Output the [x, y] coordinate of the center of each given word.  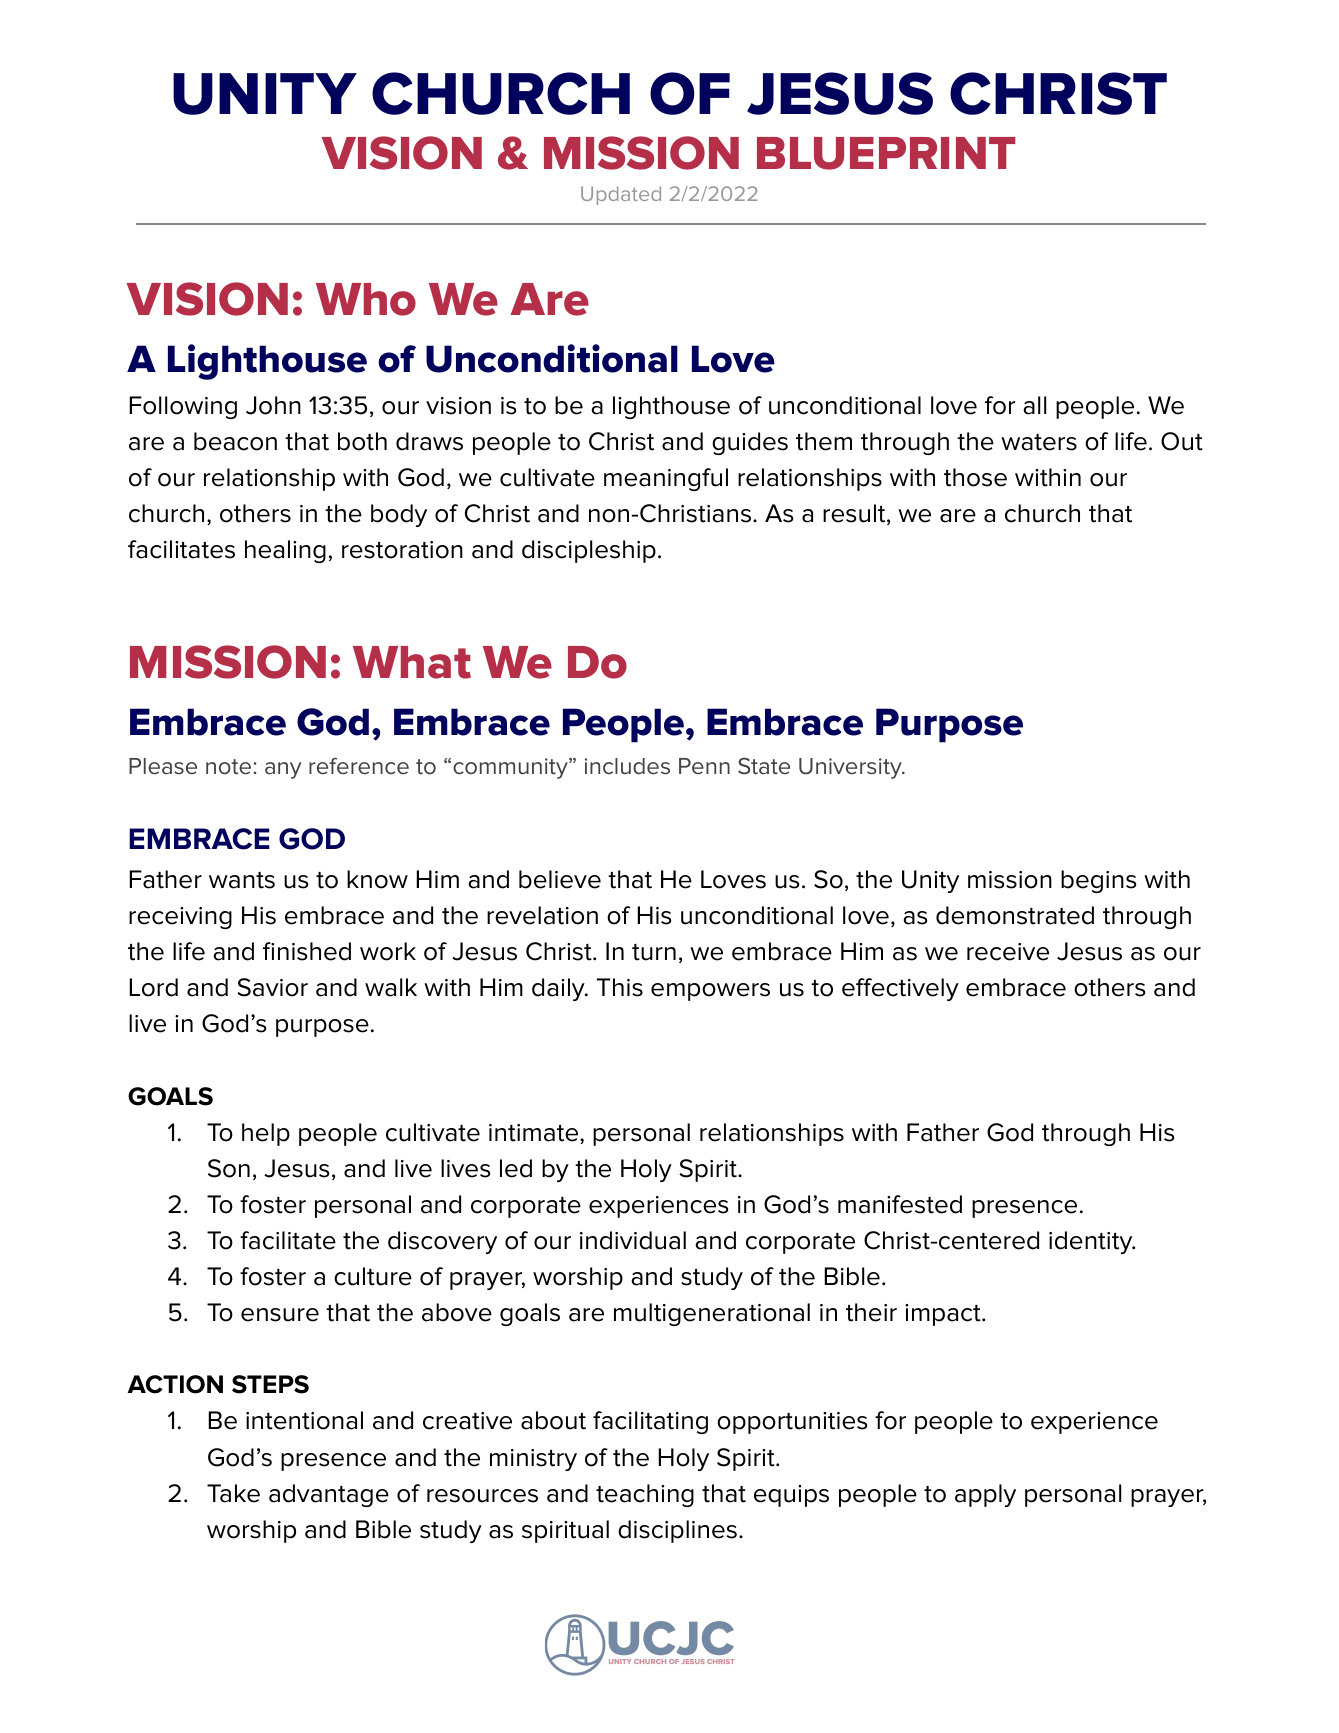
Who [366, 299]
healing [285, 551]
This [620, 987]
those [975, 477]
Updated [621, 195]
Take [233, 1493]
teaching [645, 1495]
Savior [272, 987]
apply [985, 1495]
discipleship [589, 551]
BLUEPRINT [886, 153]
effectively [900, 989]
